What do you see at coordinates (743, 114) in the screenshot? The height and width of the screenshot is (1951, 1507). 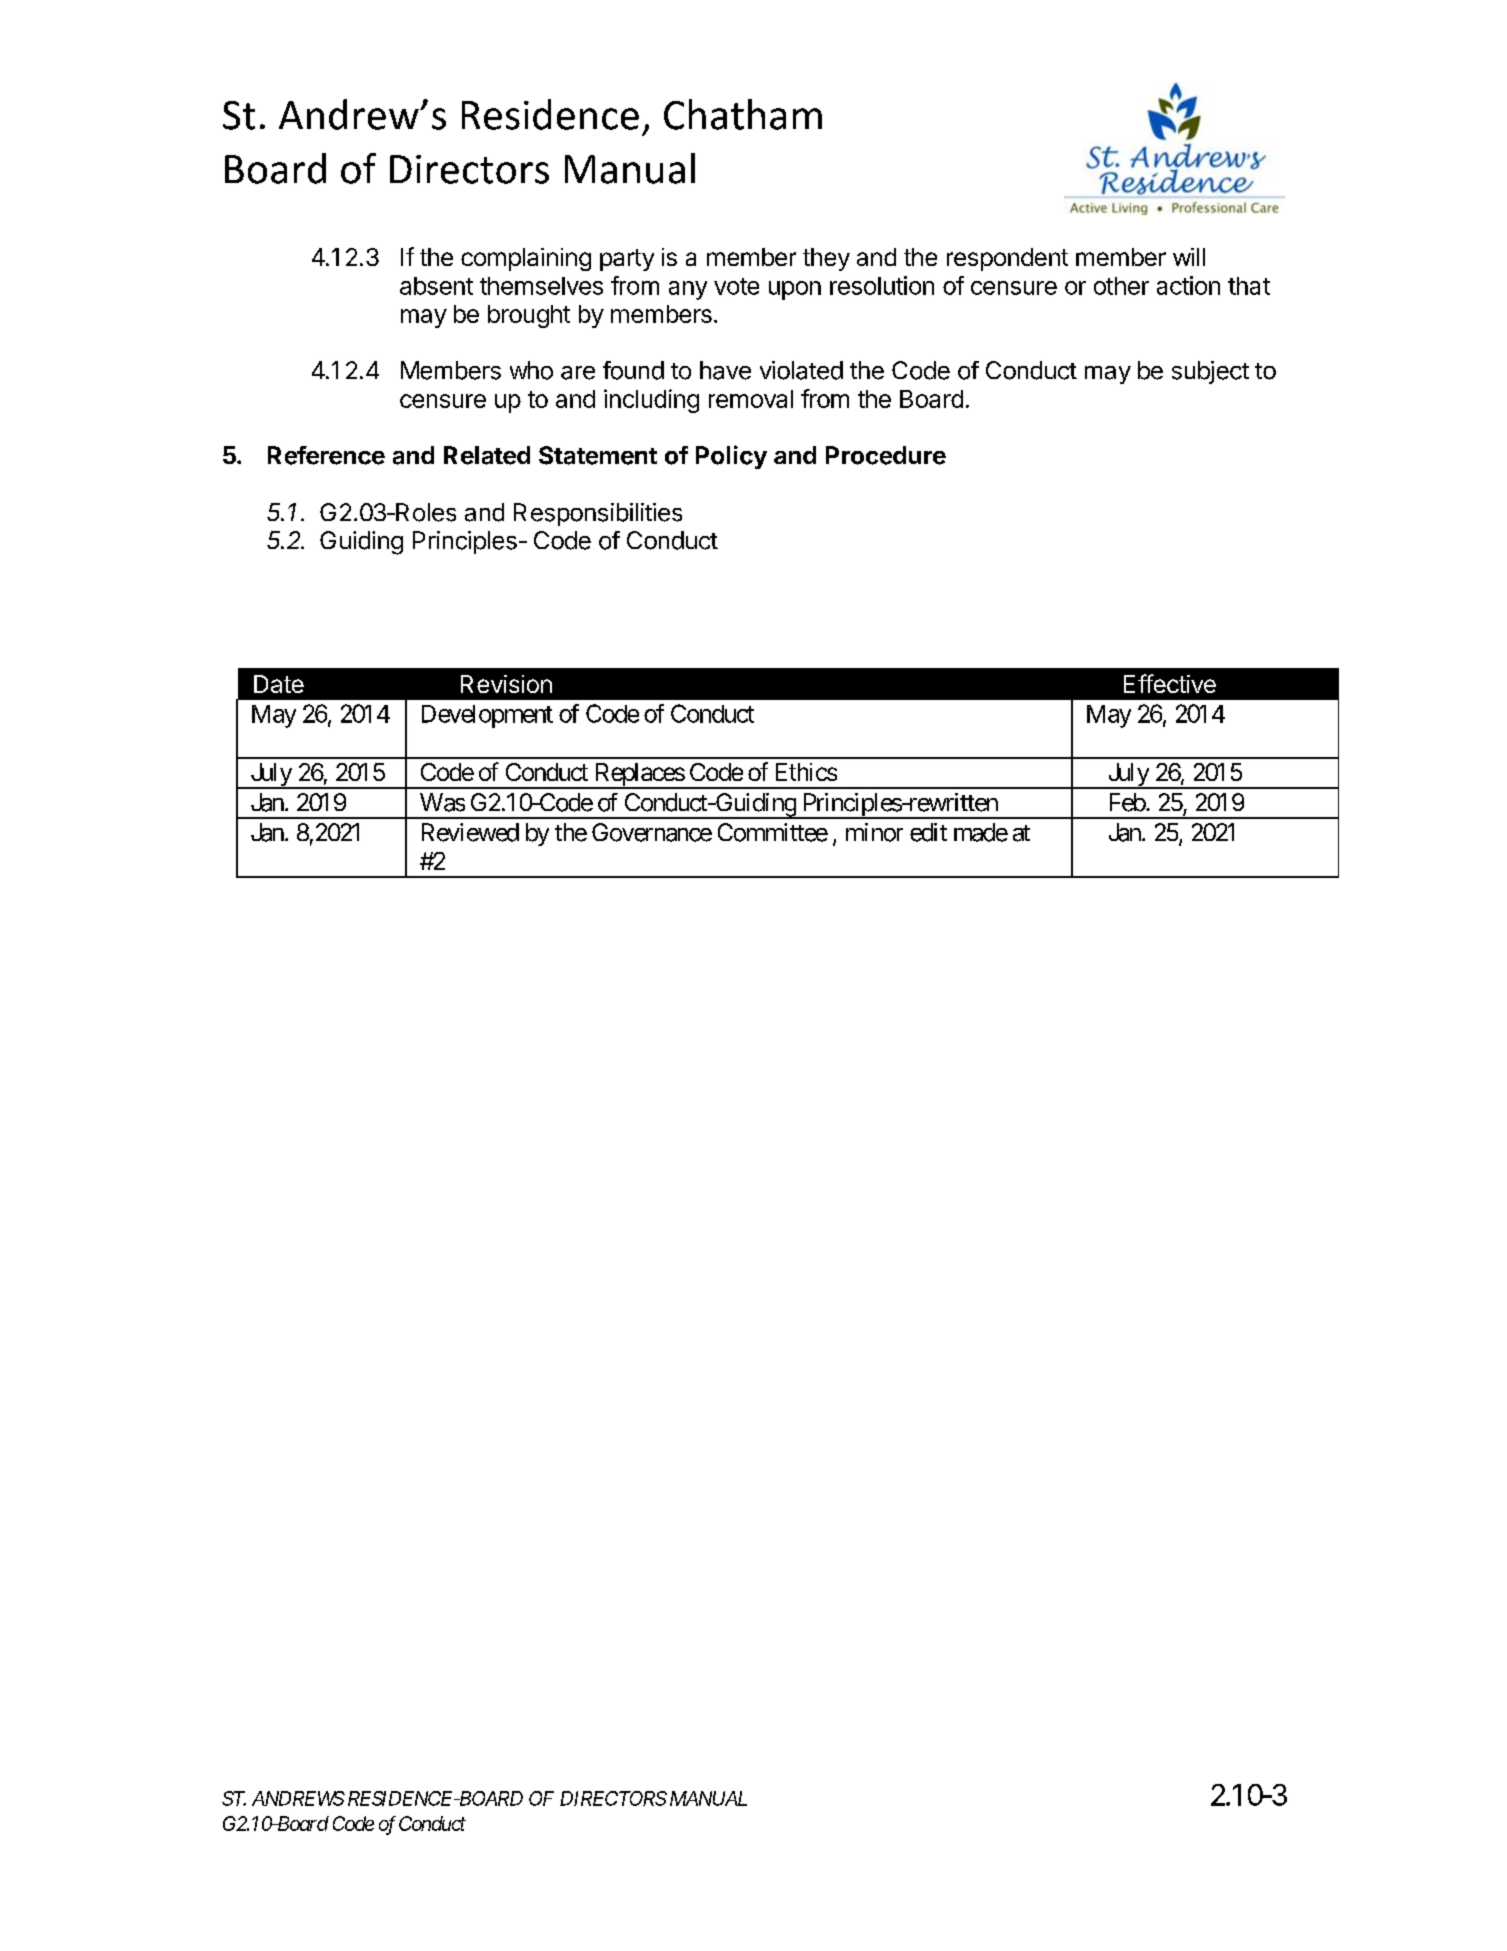 I see `Chatham` at bounding box center [743, 114].
